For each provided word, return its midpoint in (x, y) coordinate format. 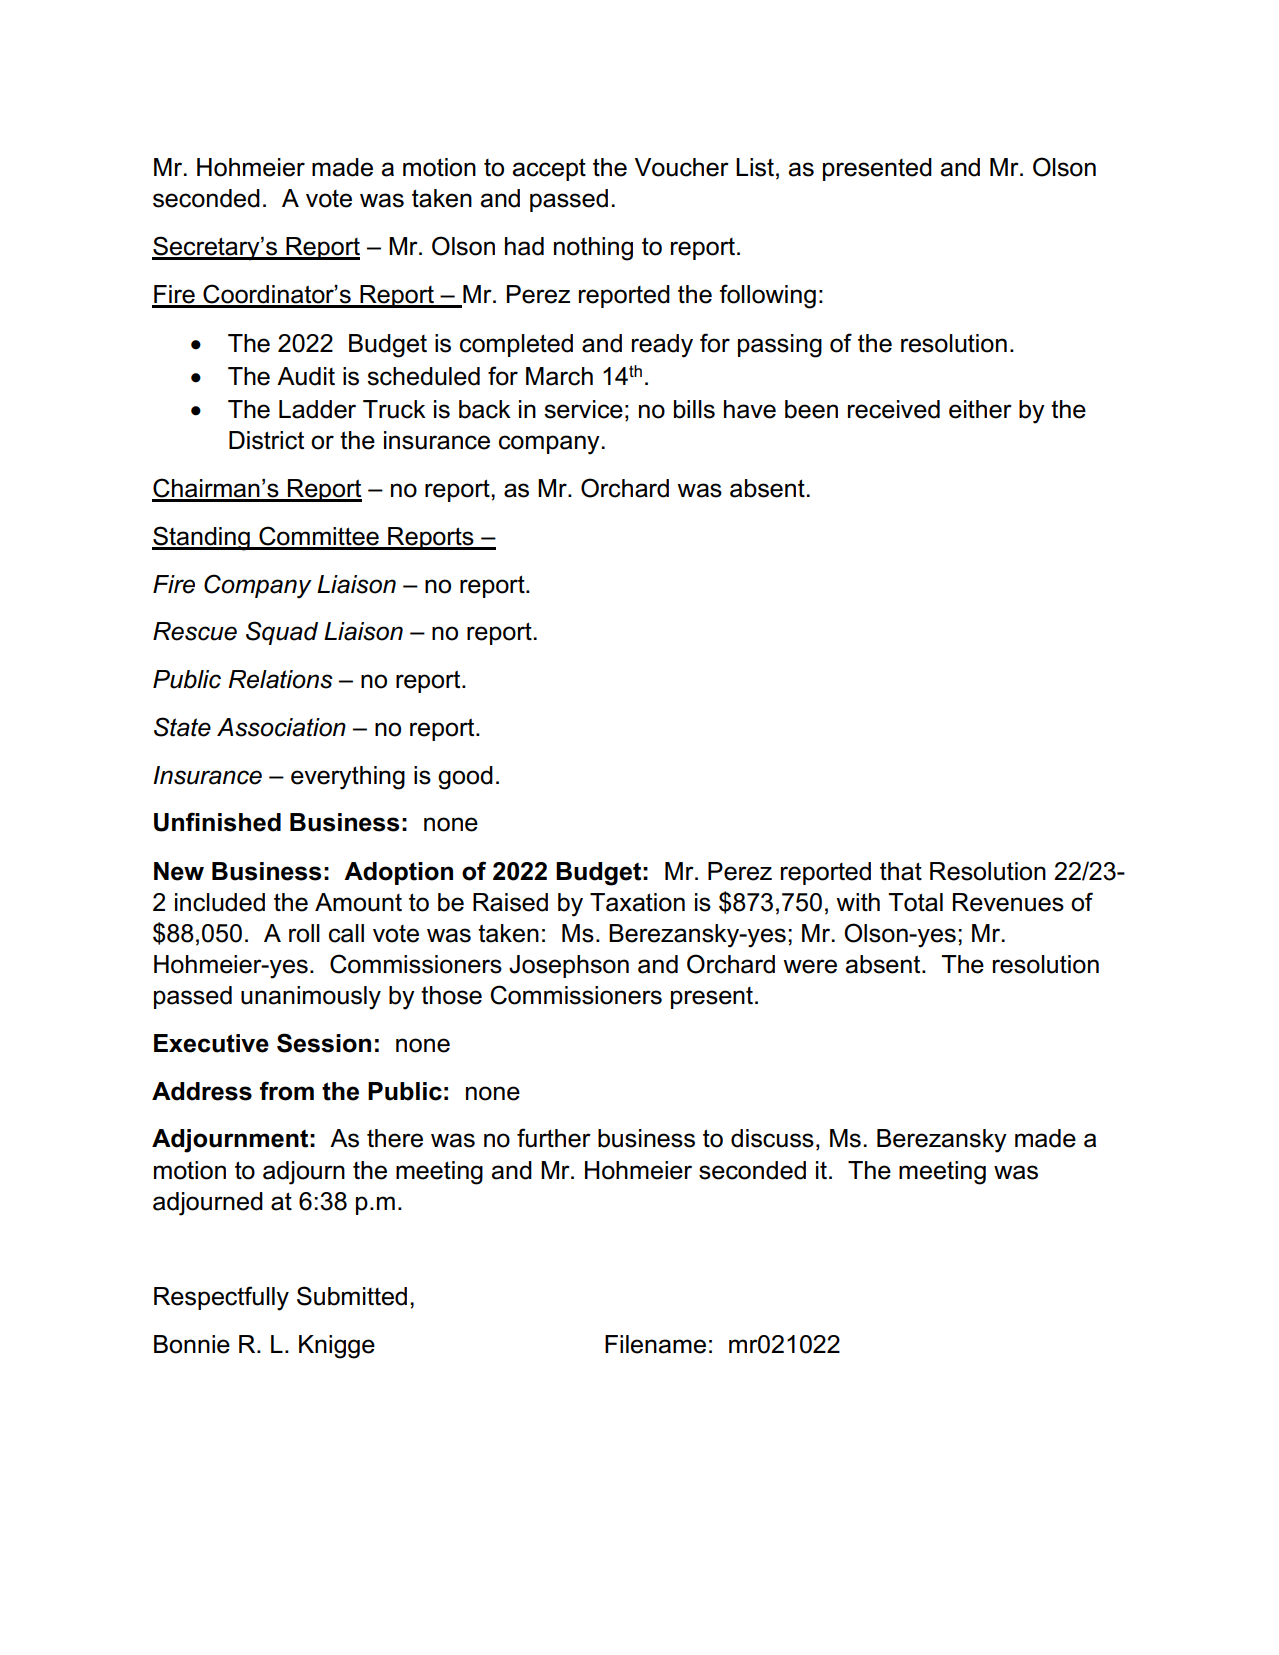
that (901, 871)
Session (324, 1043)
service (583, 409)
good (465, 778)
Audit (306, 376)
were (810, 966)
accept (549, 169)
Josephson (569, 966)
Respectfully (221, 1298)
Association (281, 727)
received (894, 409)
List (755, 167)
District (266, 440)
